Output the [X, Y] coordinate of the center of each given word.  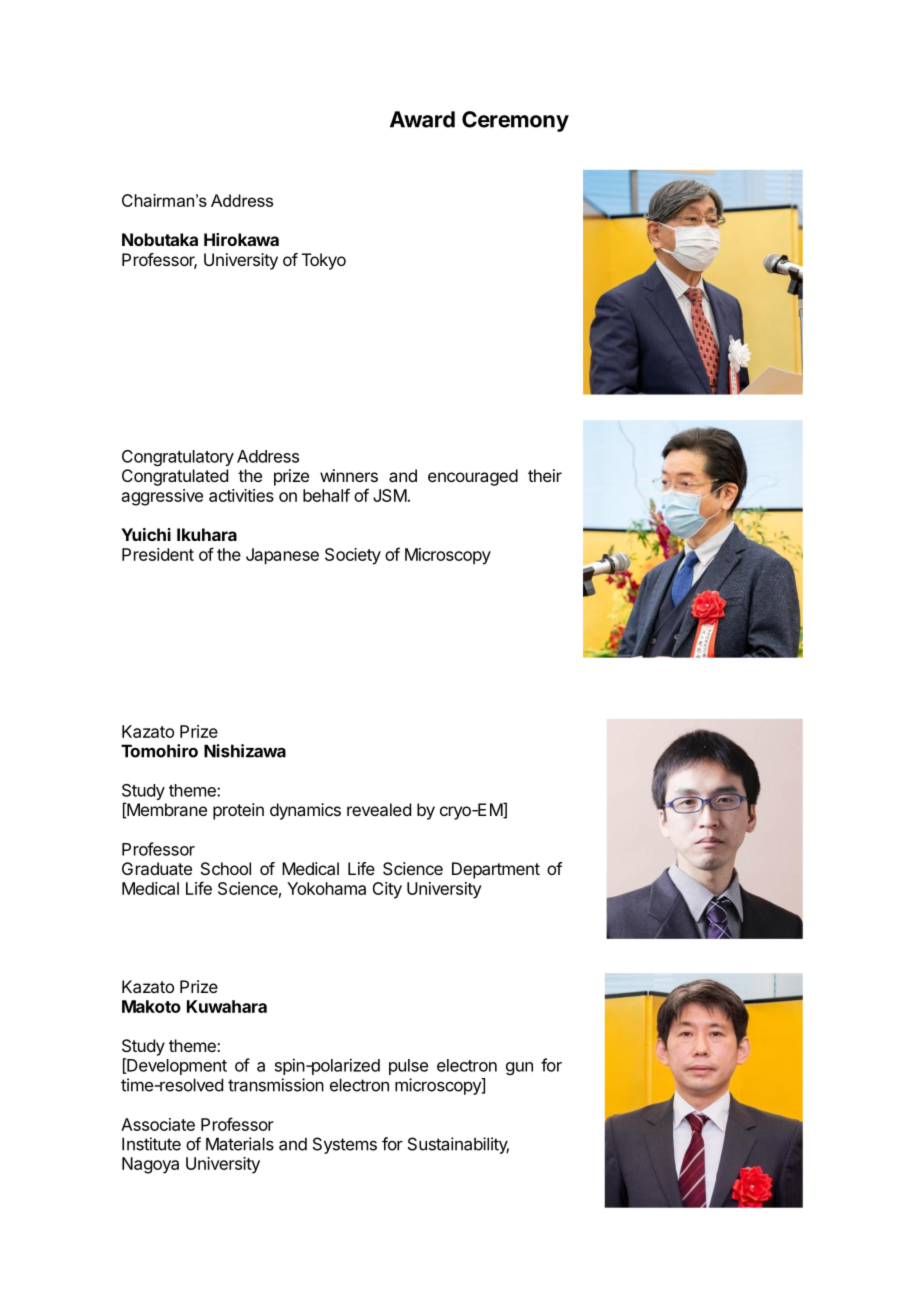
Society [353, 556]
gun [519, 1068]
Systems [345, 1145]
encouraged [473, 477]
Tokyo [324, 261]
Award [422, 119]
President [158, 554]
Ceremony [515, 121]
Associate [158, 1124]
